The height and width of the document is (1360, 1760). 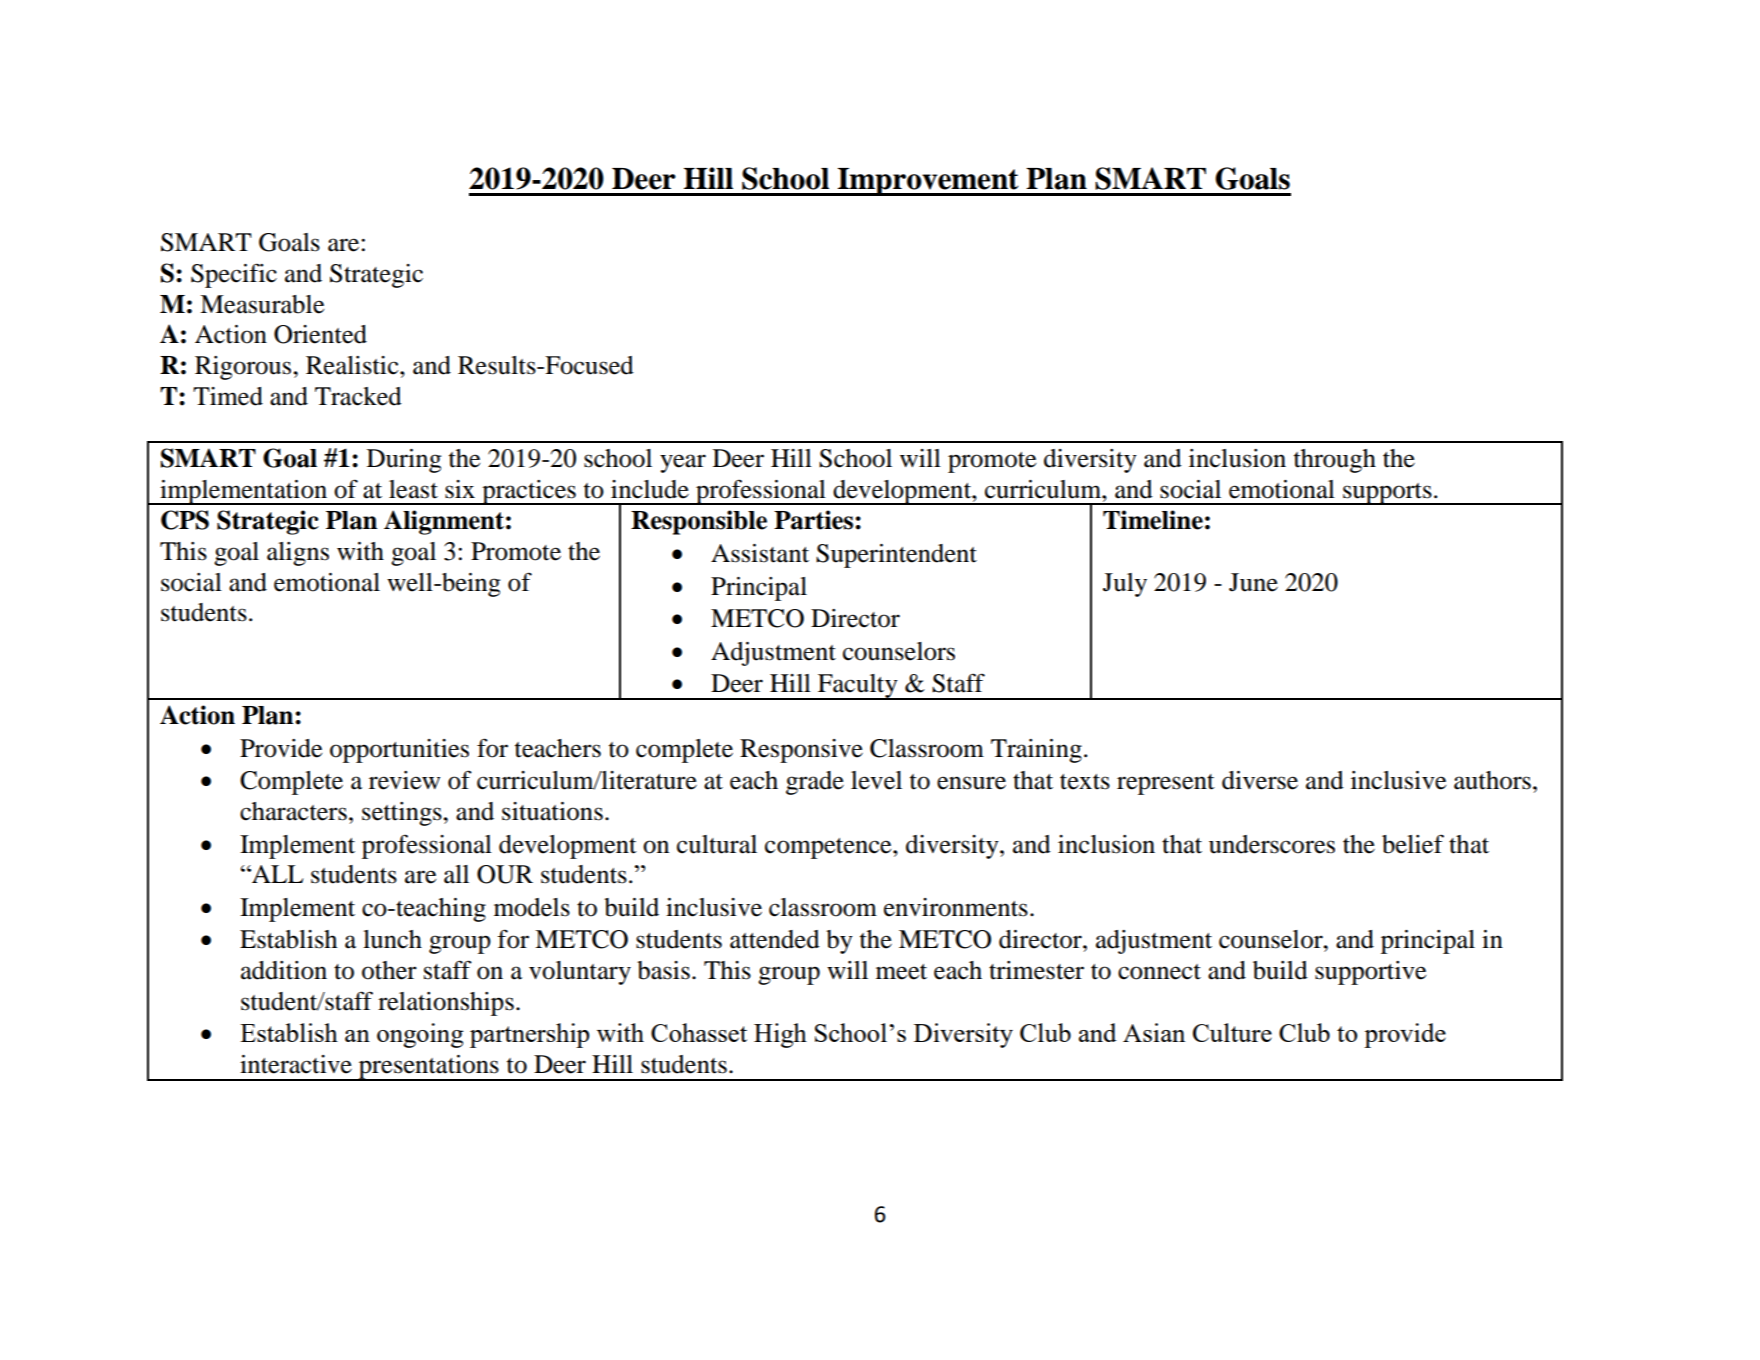 What do you see at coordinates (858, 687) in the document?
I see `Faculty` at bounding box center [858, 687].
